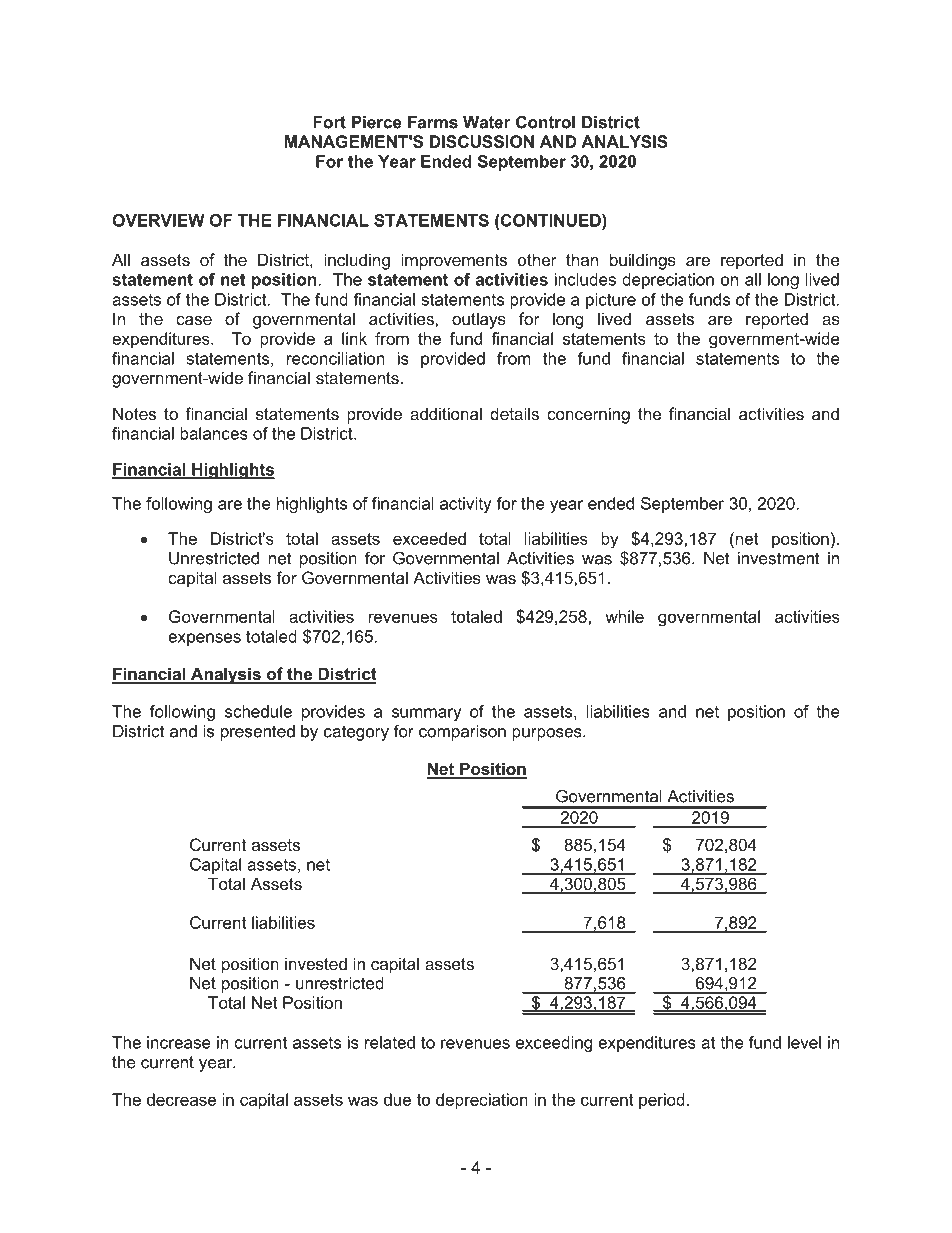 This screenshot has width=952, height=1233. Describe the element at coordinates (482, 141) in the screenshot. I see `DISCUSSION` at that location.
